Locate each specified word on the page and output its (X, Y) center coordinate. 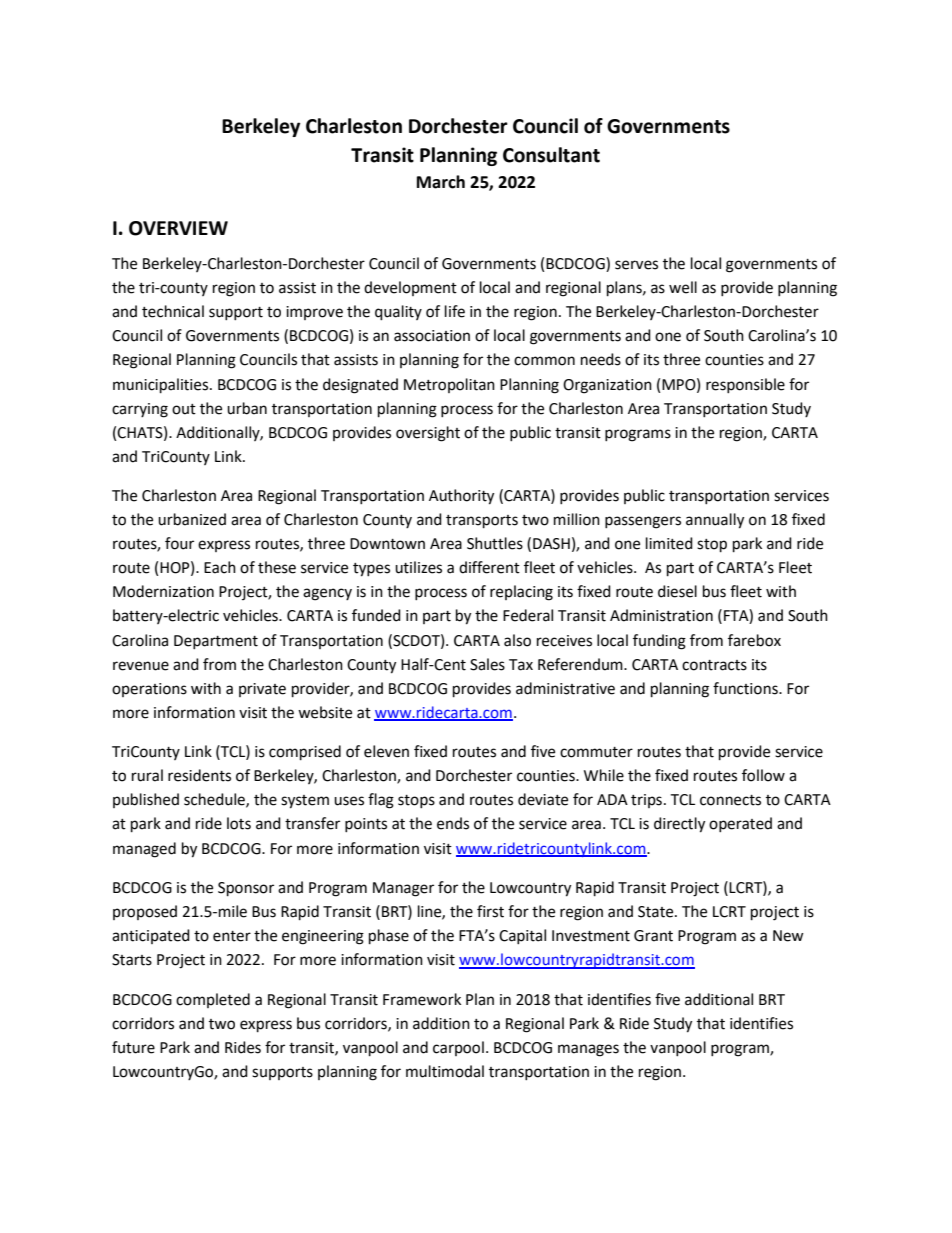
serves (636, 265)
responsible (745, 385)
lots (239, 823)
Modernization (163, 591)
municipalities (162, 386)
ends (453, 823)
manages (588, 1050)
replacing (521, 593)
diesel (677, 591)
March (441, 182)
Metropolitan (449, 385)
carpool (458, 1048)
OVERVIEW (178, 228)
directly (679, 825)
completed (213, 1000)
